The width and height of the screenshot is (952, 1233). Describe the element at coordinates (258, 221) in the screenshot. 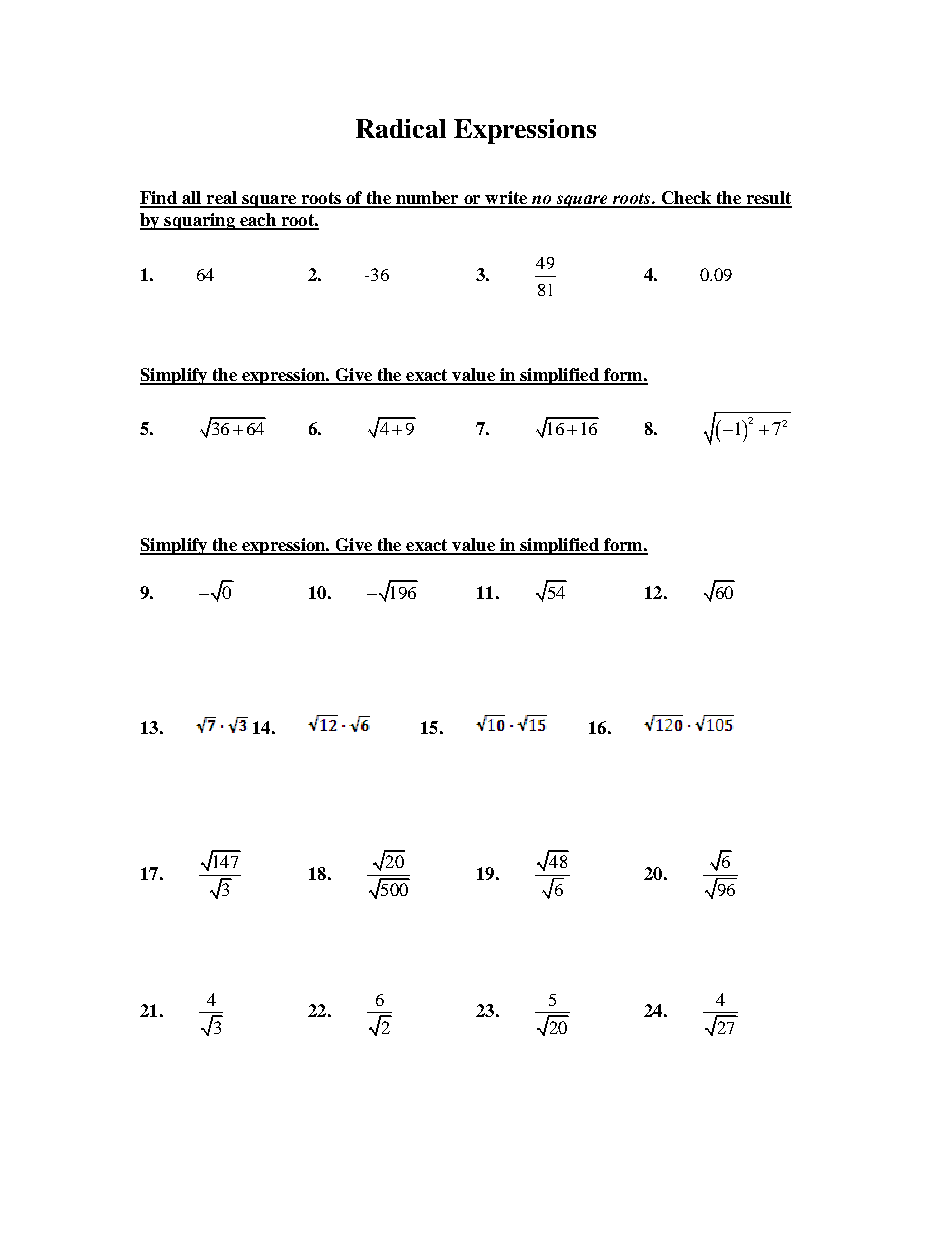

I see `each` at that location.
